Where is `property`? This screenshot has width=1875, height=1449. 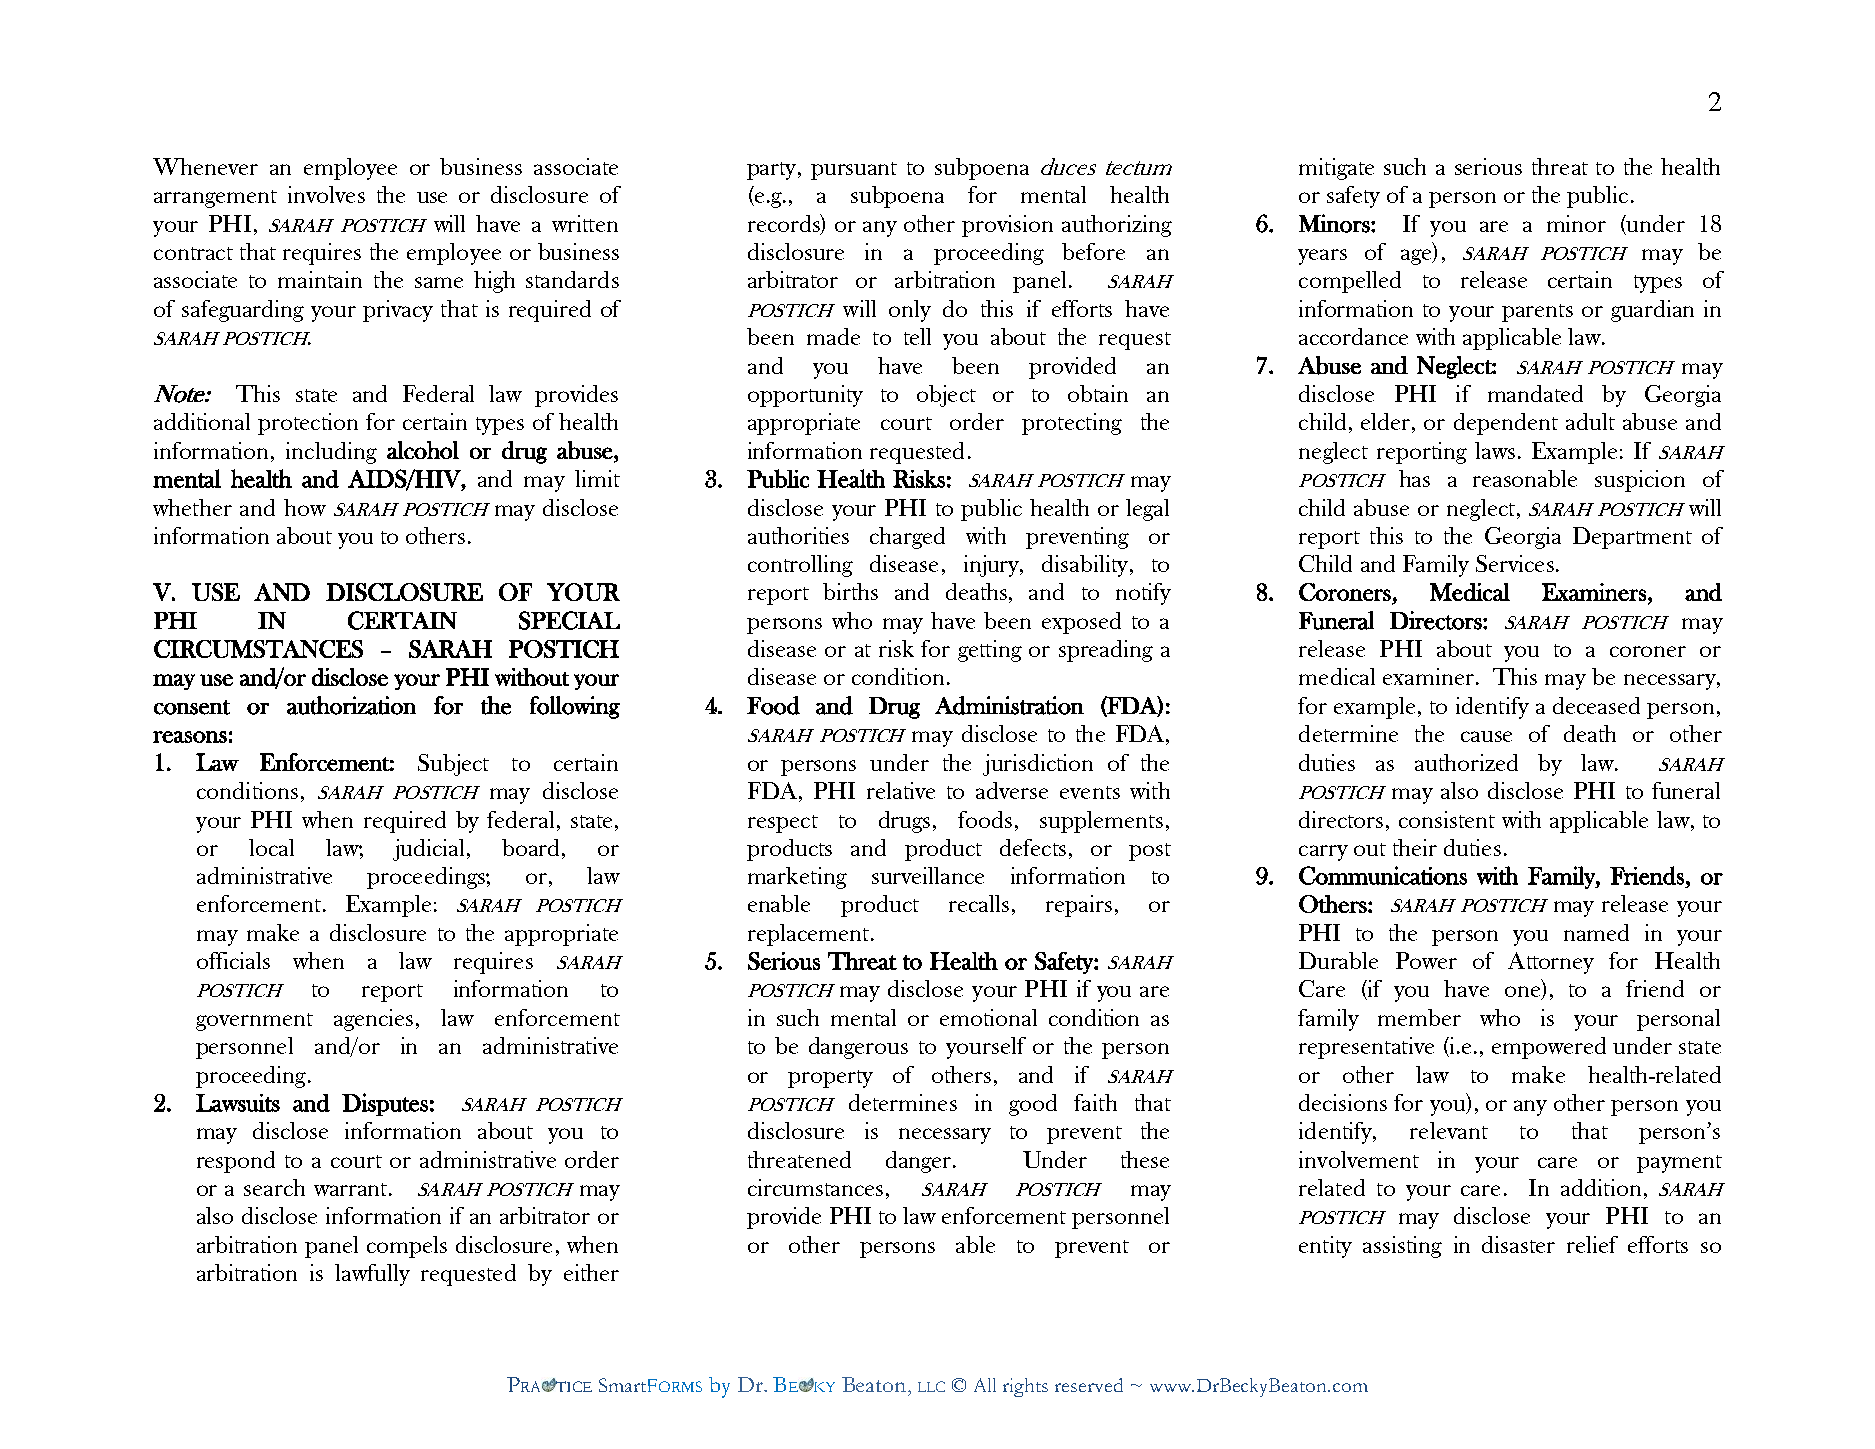
property is located at coordinates (830, 1079).
